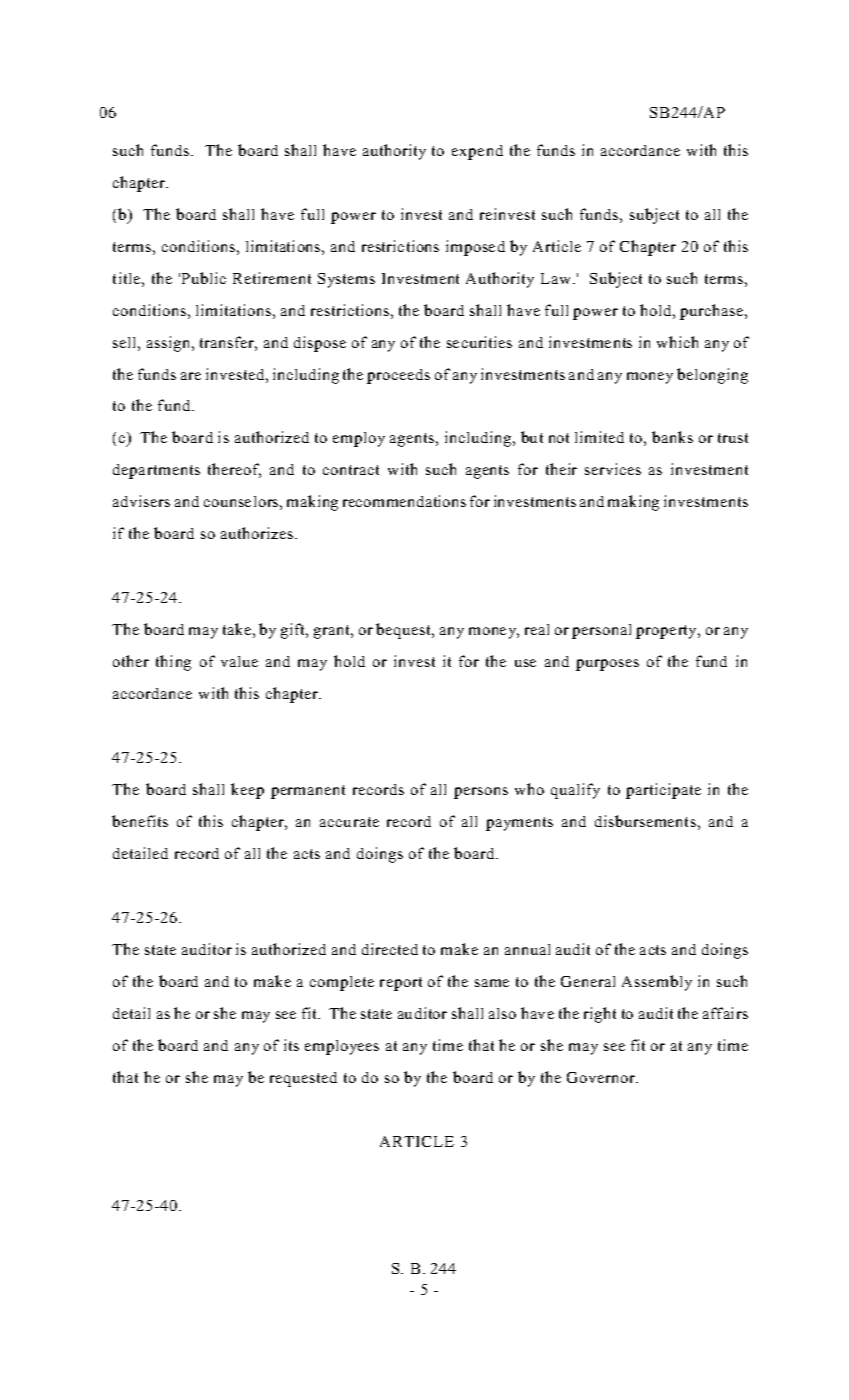  Describe the element at coordinates (502, 1013) in the image. I see `also` at that location.
